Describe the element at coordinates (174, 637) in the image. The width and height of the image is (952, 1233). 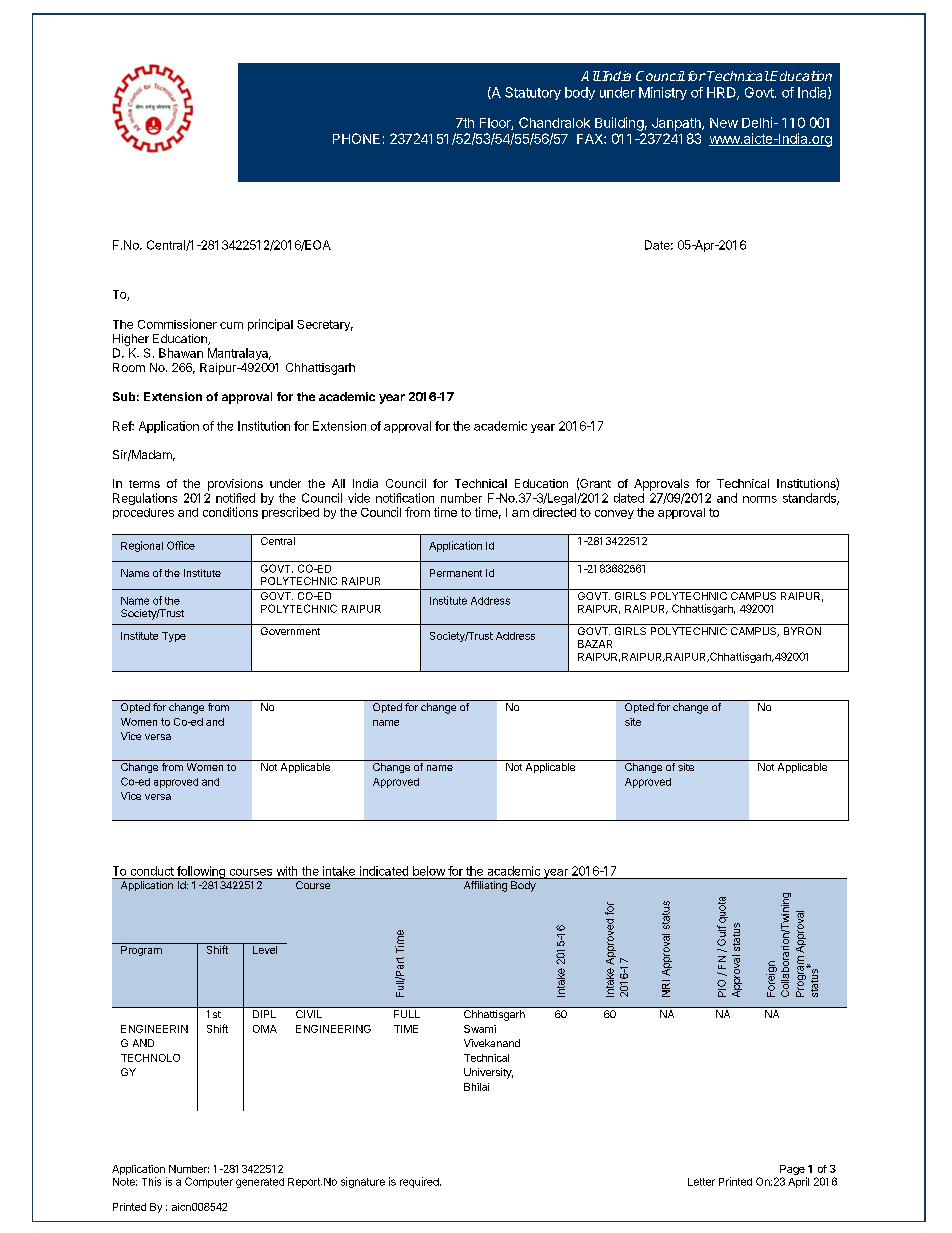
I see `Type` at that location.
